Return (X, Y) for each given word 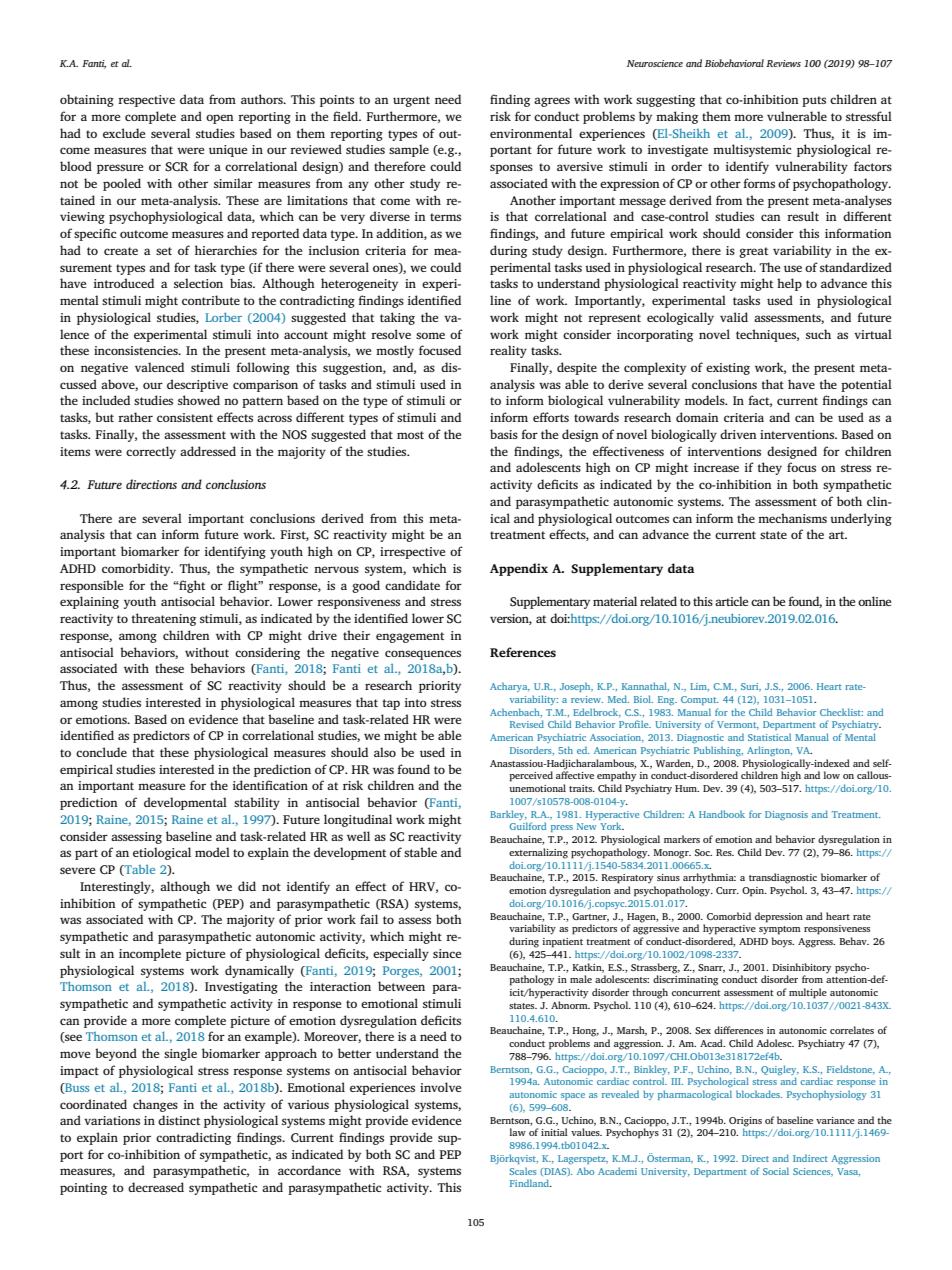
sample (409, 150)
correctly (151, 452)
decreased (156, 1187)
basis (504, 434)
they (770, 468)
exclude (124, 133)
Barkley (508, 815)
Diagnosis (786, 815)
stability (257, 803)
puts (814, 101)
